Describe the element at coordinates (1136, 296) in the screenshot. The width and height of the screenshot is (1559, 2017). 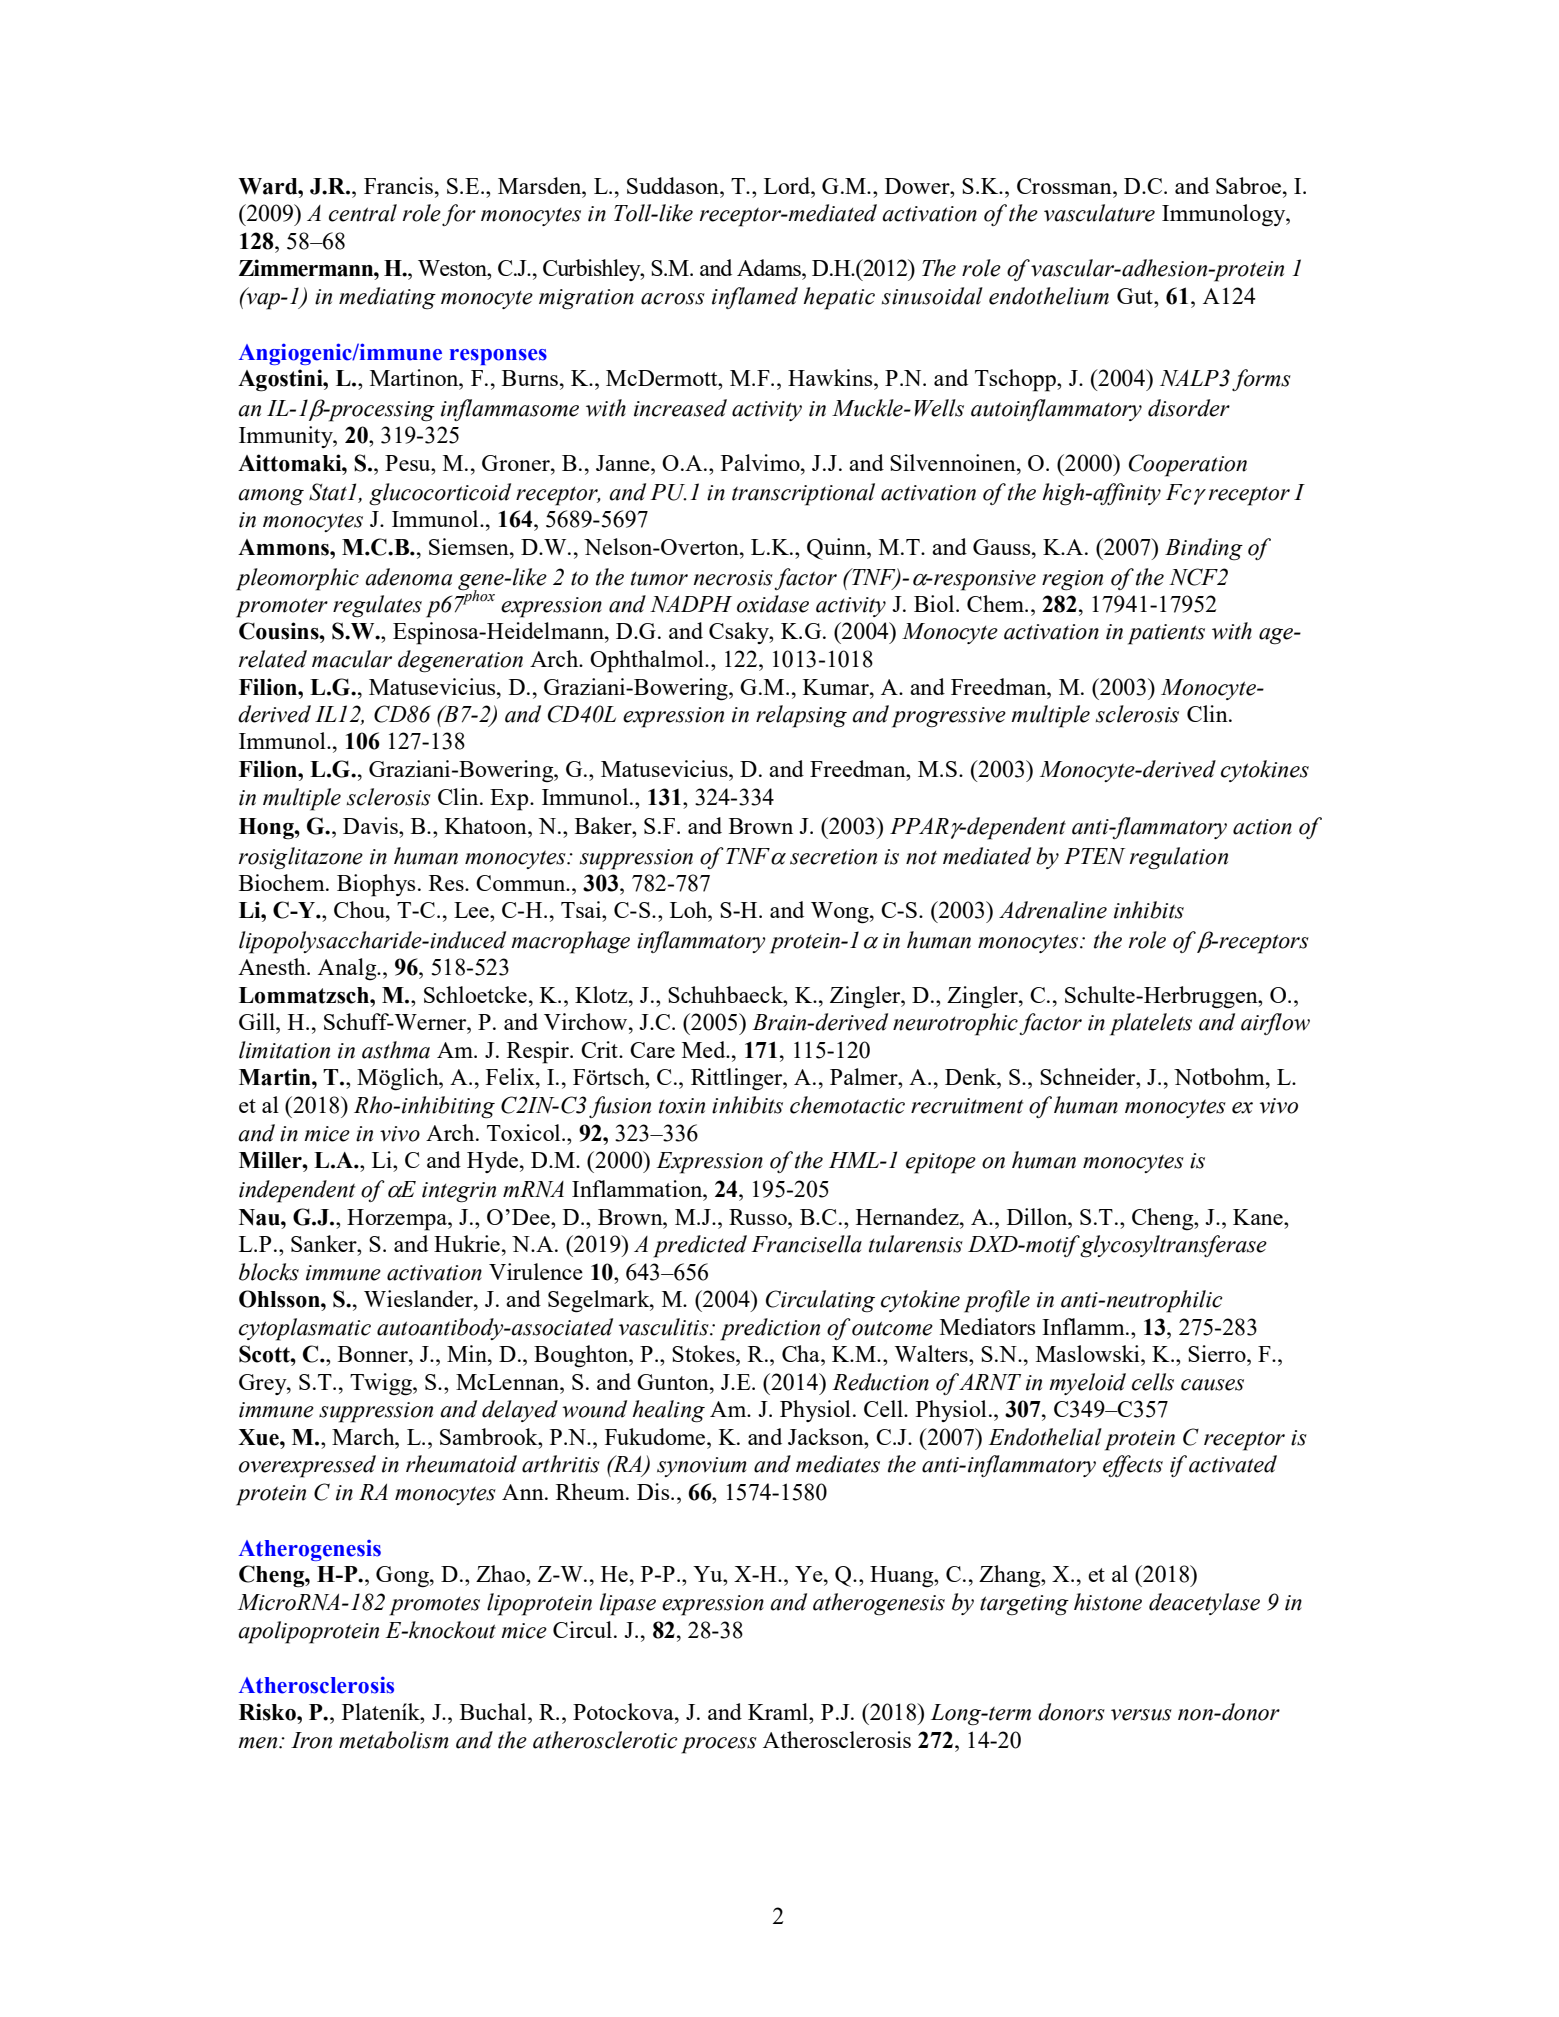
I see `Gut` at that location.
